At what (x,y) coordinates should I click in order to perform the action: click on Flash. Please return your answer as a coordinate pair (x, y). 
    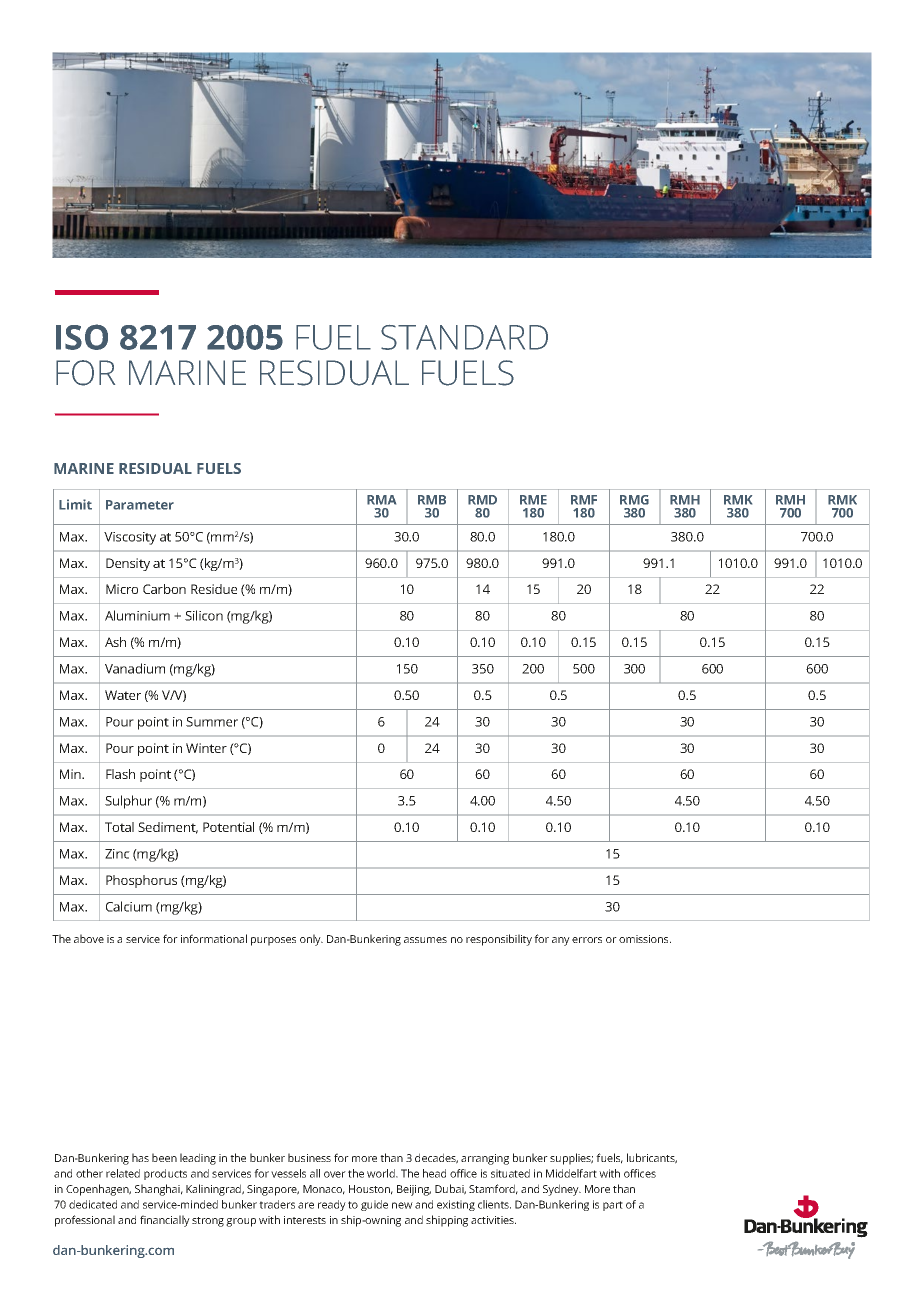
    Looking at the image, I should click on (120, 774).
